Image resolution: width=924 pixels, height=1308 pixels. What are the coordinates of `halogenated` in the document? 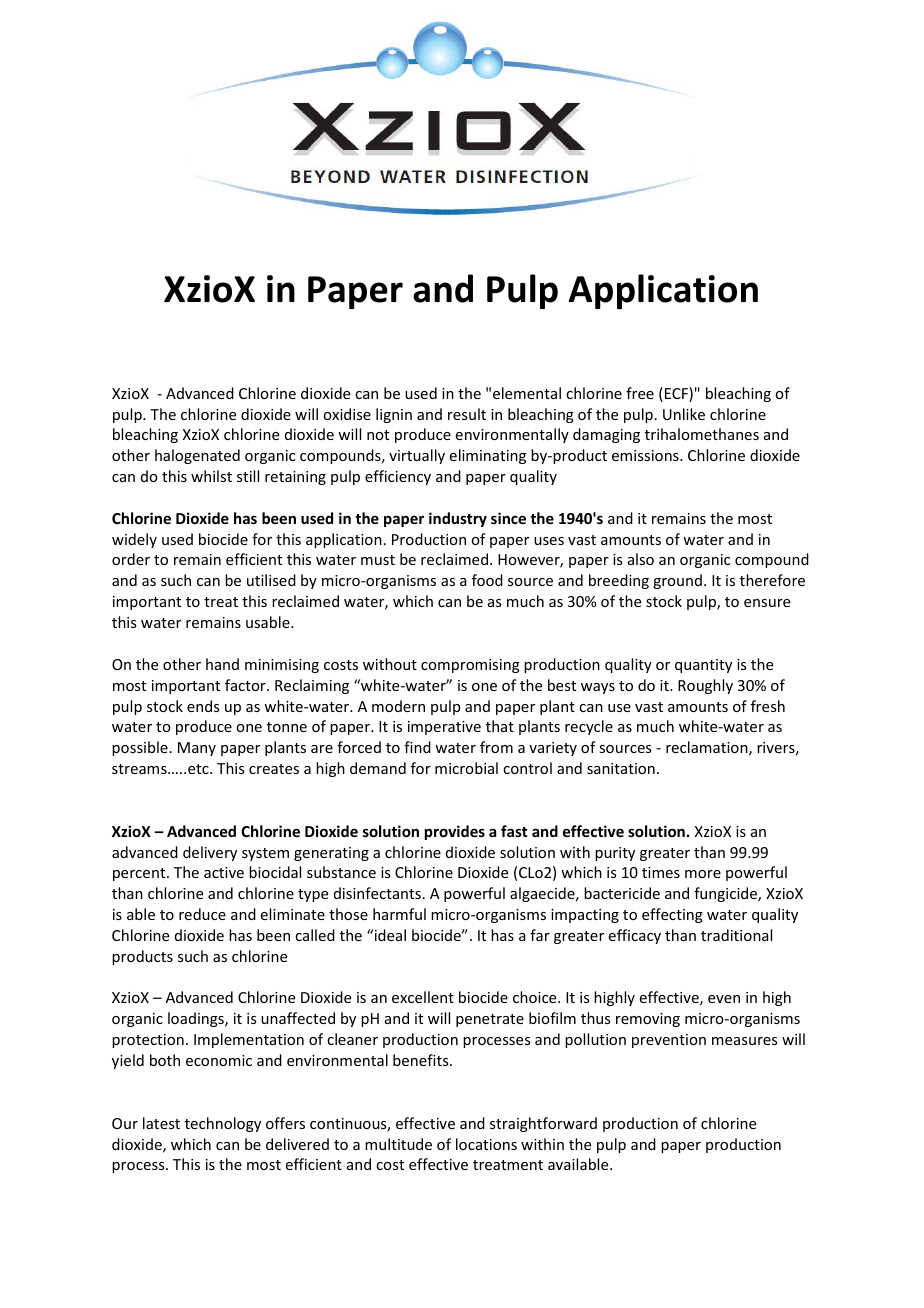 It's located at (197, 456).
